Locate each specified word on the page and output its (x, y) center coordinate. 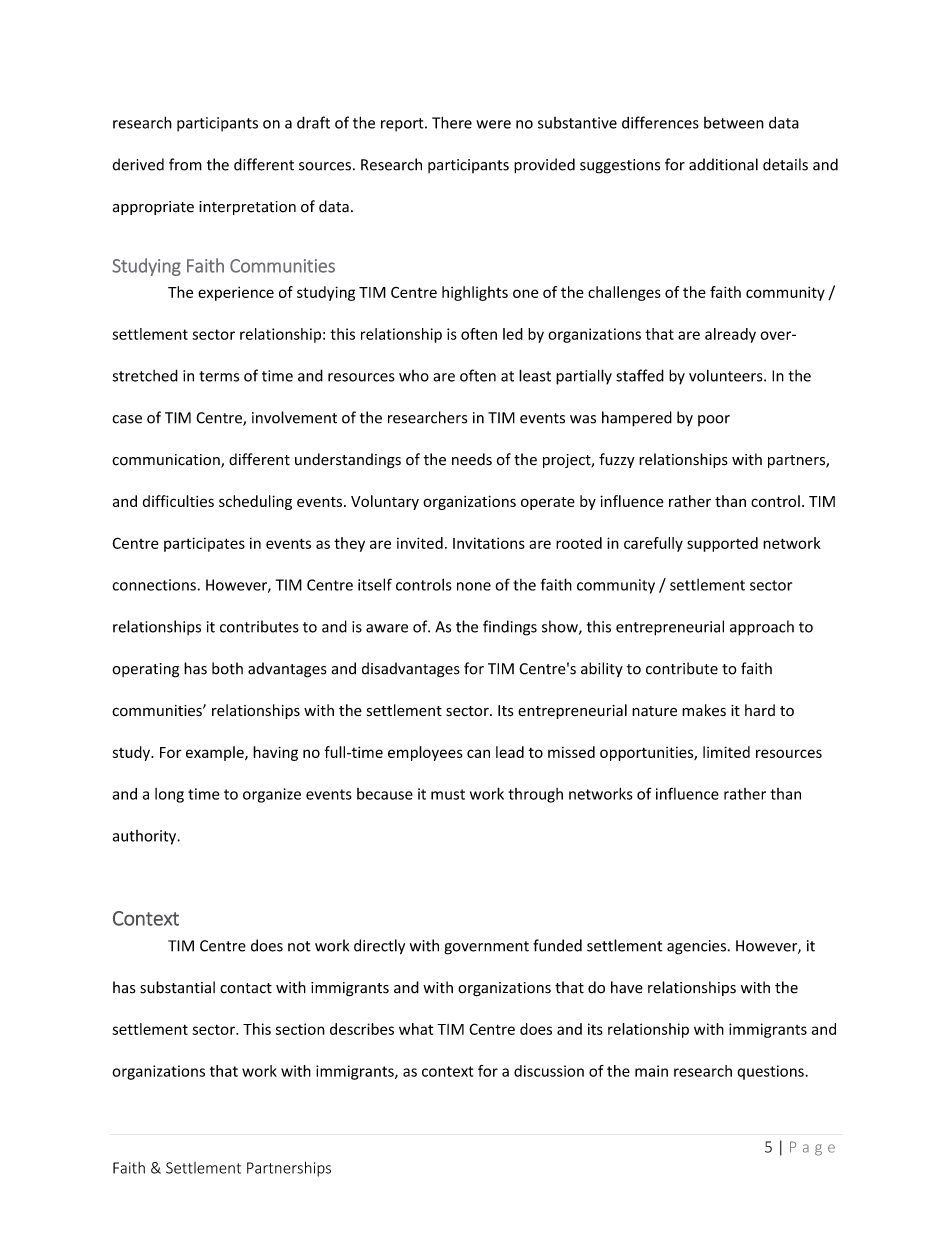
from (185, 164)
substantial (177, 987)
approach (762, 628)
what (416, 1029)
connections (155, 585)
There (452, 122)
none (474, 586)
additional (723, 164)
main (651, 1071)
